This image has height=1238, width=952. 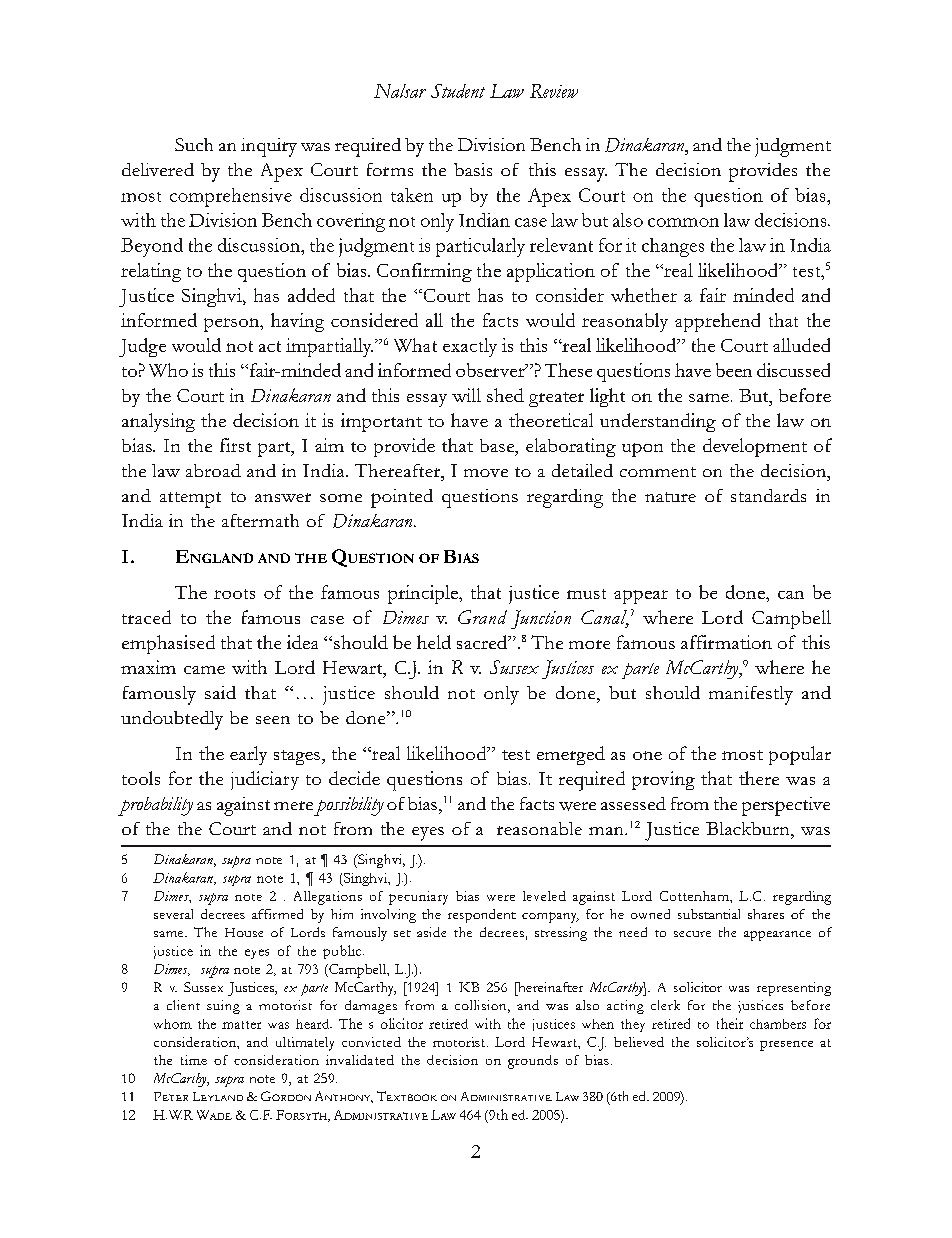 I want to click on principle, so click(x=424, y=594).
